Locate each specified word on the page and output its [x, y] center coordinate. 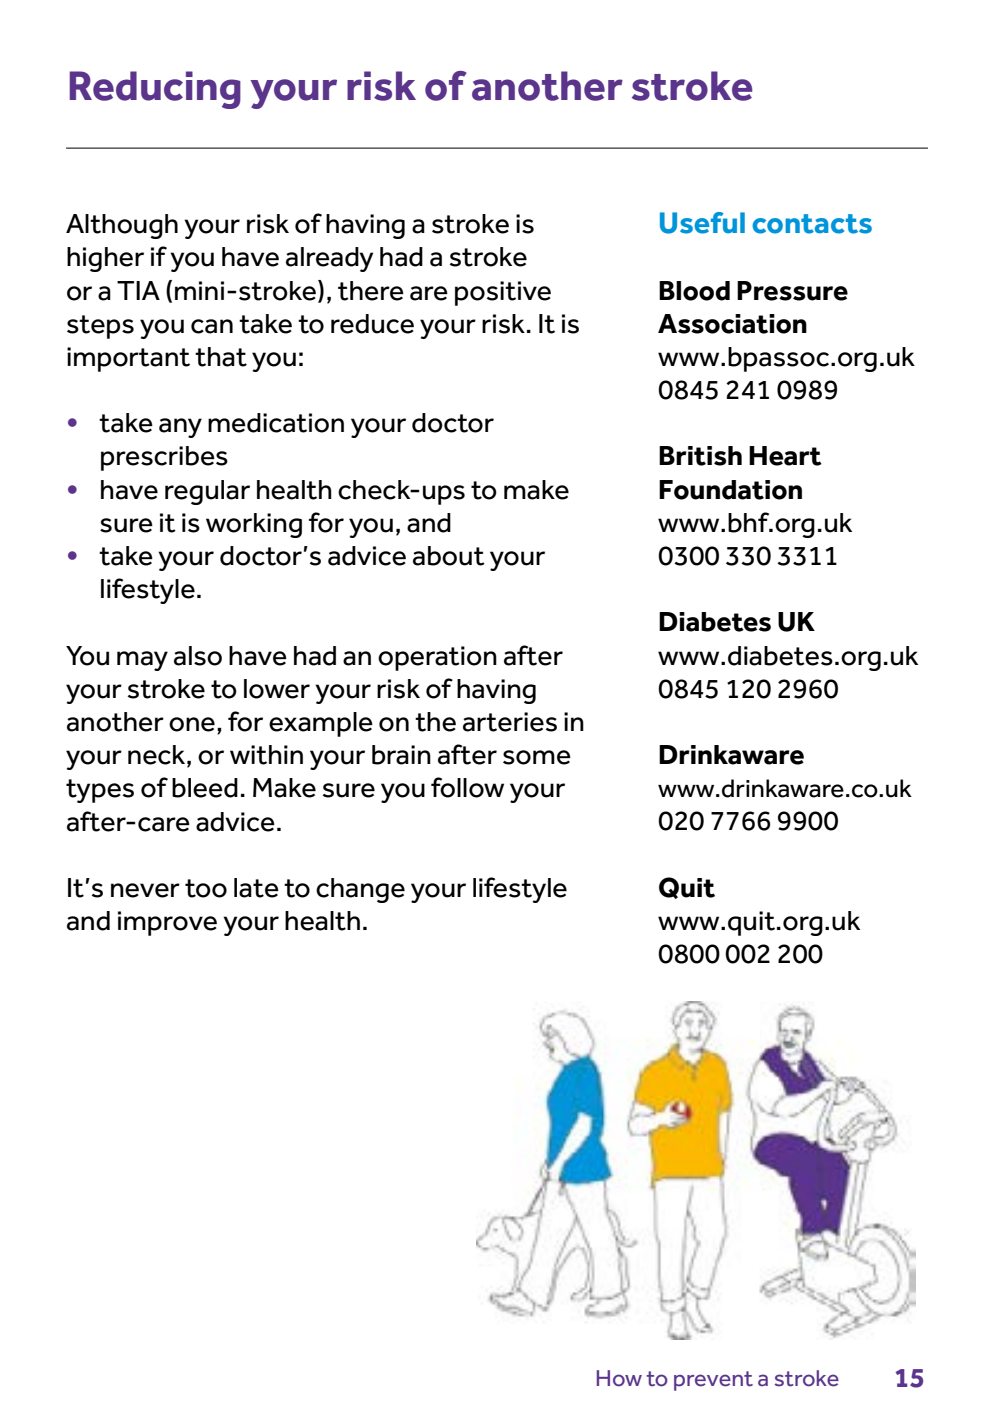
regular [207, 492]
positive [503, 293]
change [360, 890]
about [449, 556]
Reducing [155, 90]
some [537, 757]
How [619, 1378]
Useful [702, 223]
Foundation [730, 490]
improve [167, 923]
